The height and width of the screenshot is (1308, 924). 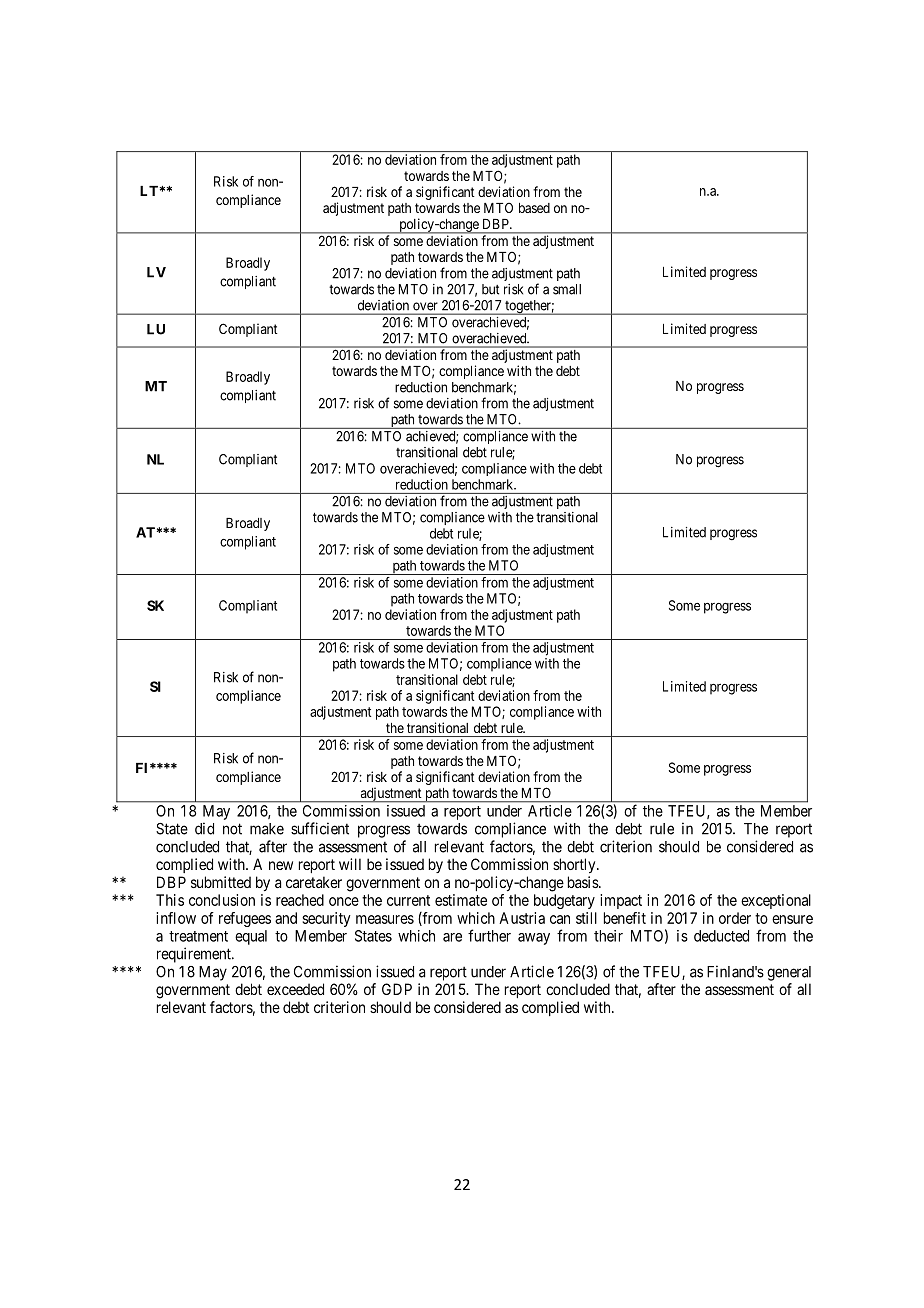 I want to click on estimate, so click(x=461, y=900).
